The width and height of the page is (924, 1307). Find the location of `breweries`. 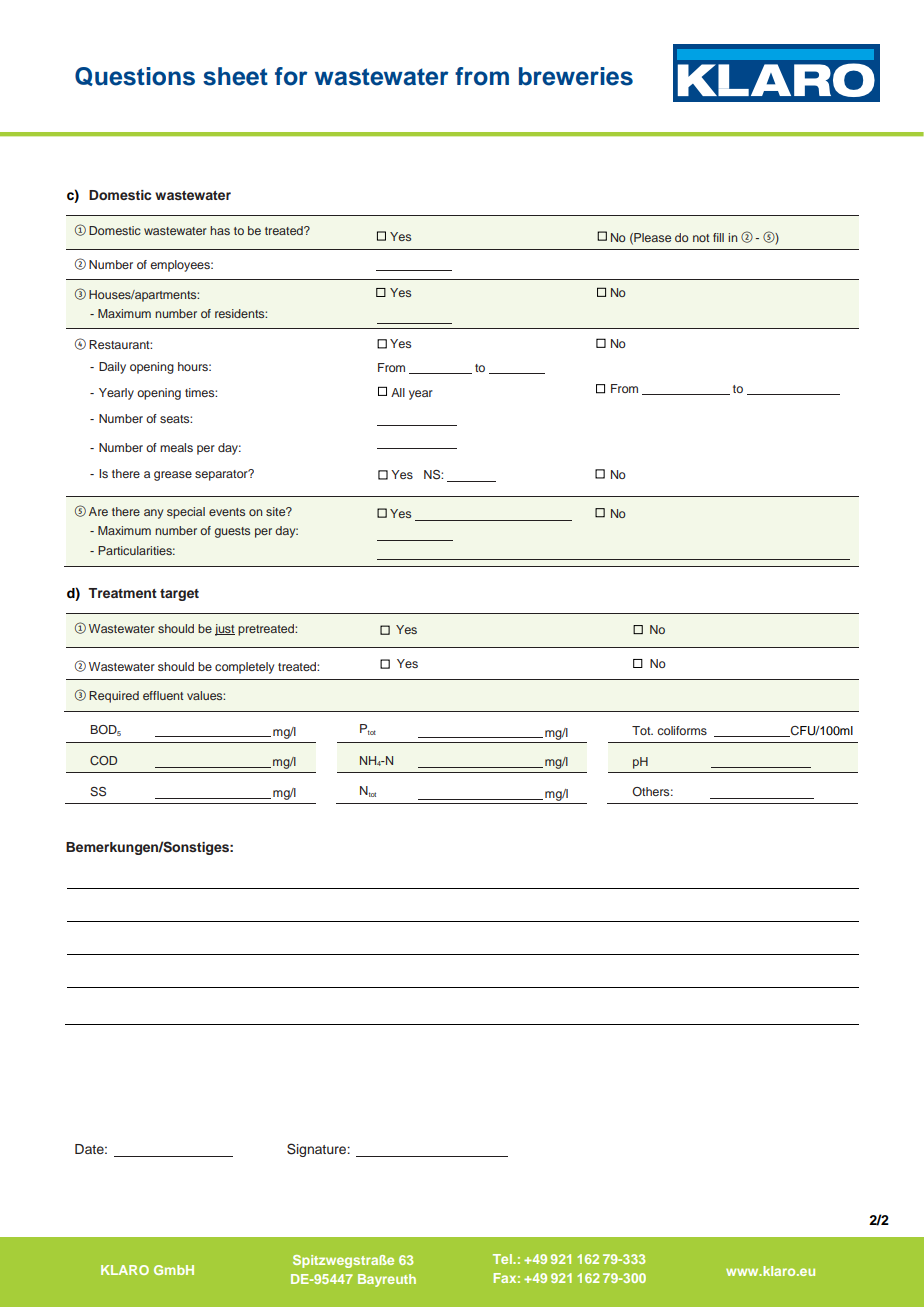

breweries is located at coordinates (576, 76).
